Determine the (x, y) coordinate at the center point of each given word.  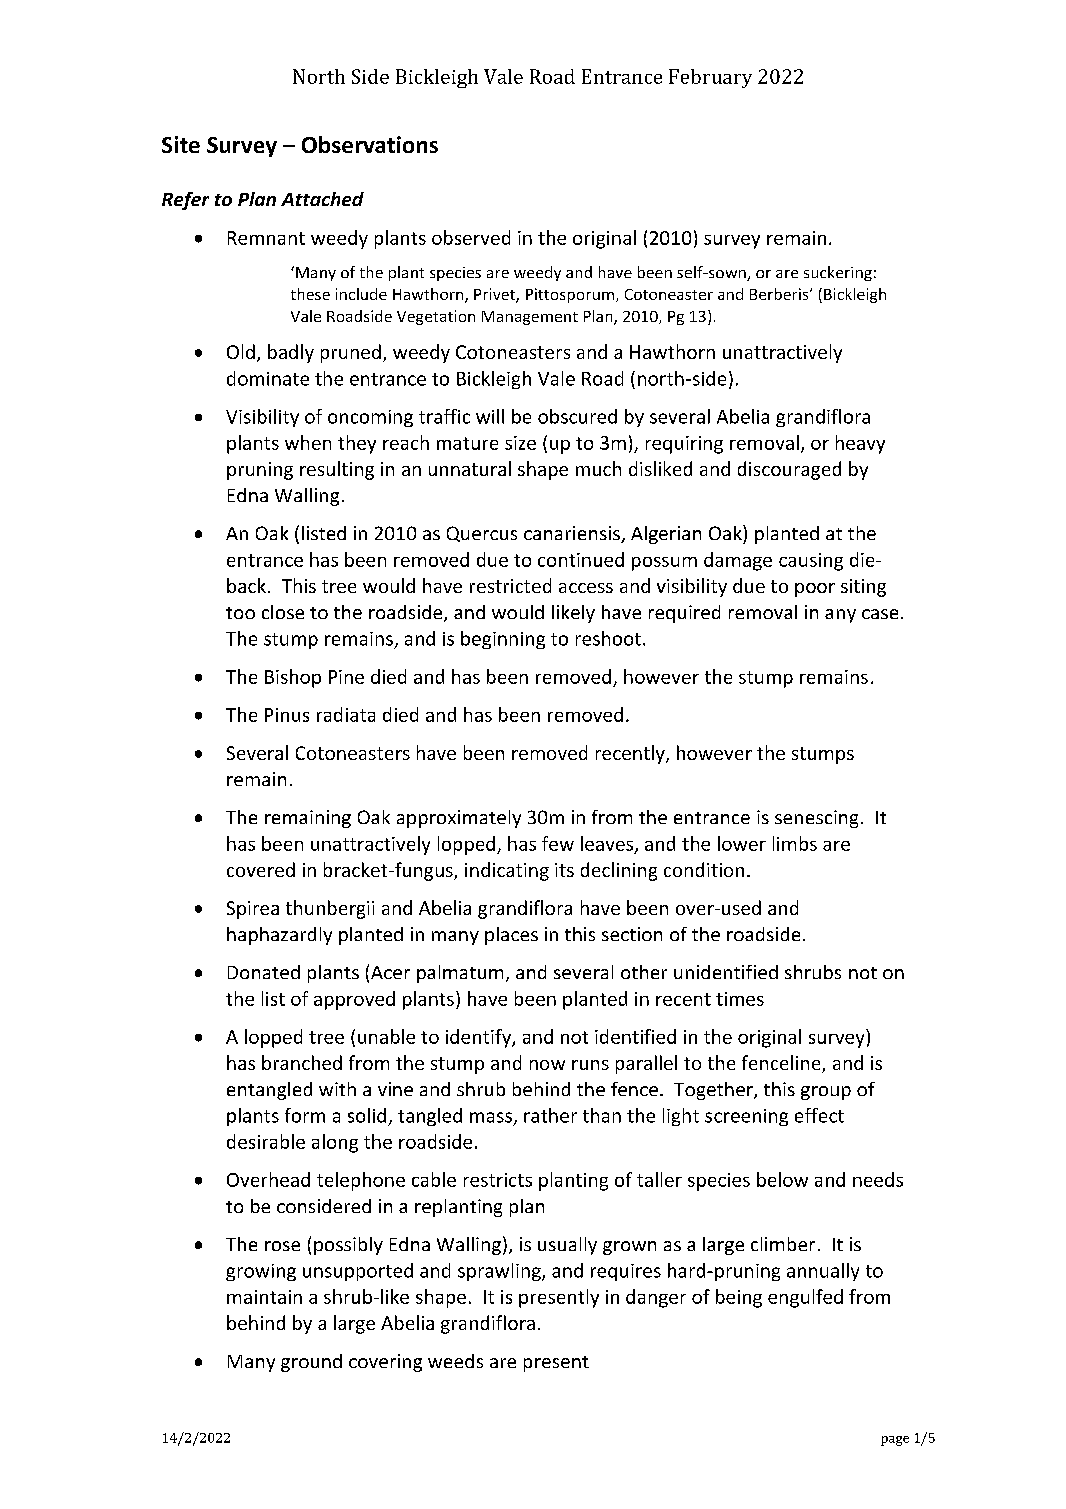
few (558, 843)
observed (471, 237)
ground (311, 1363)
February (710, 78)
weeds (455, 1361)
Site (181, 144)
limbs (795, 843)
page (895, 1441)
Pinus (287, 715)
